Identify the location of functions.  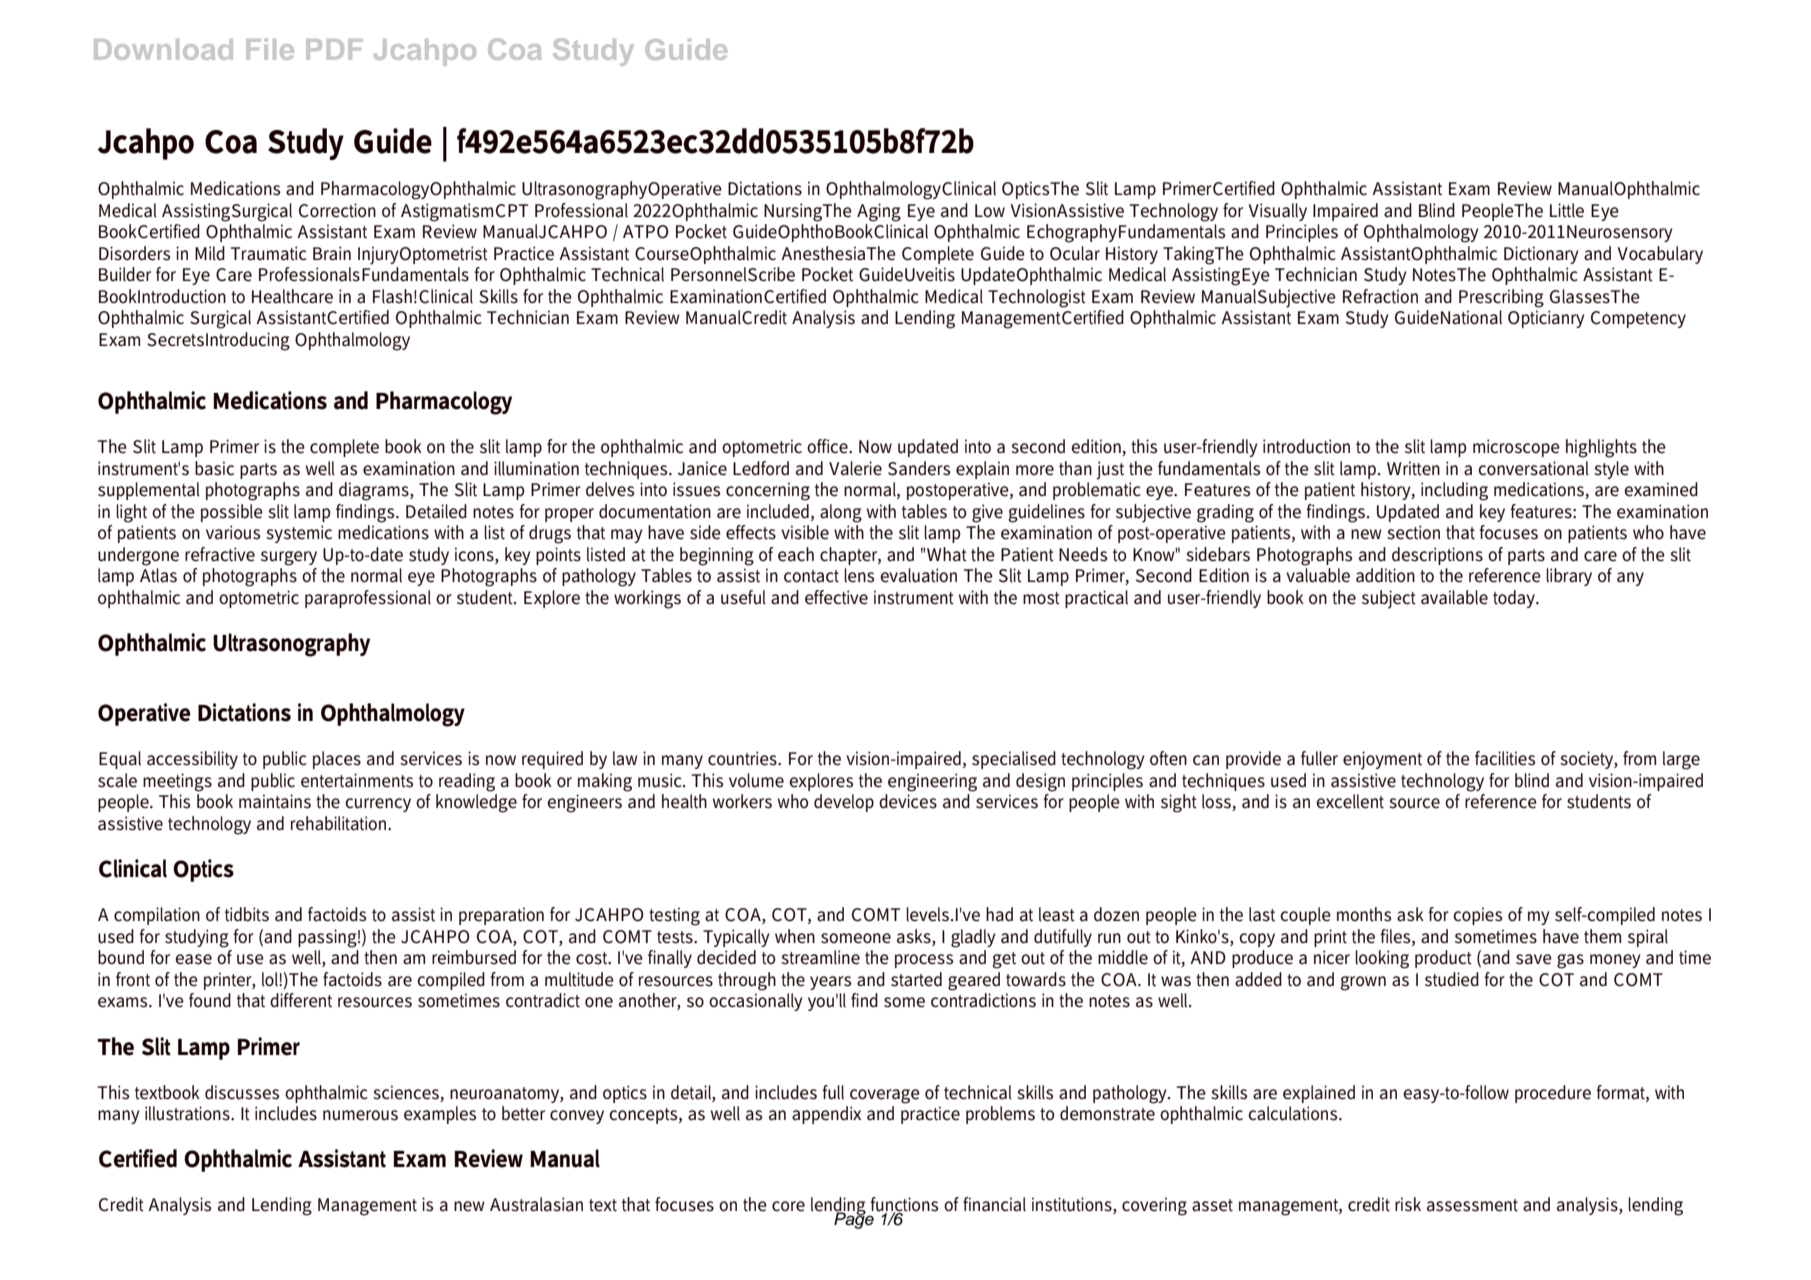
(904, 1205).
